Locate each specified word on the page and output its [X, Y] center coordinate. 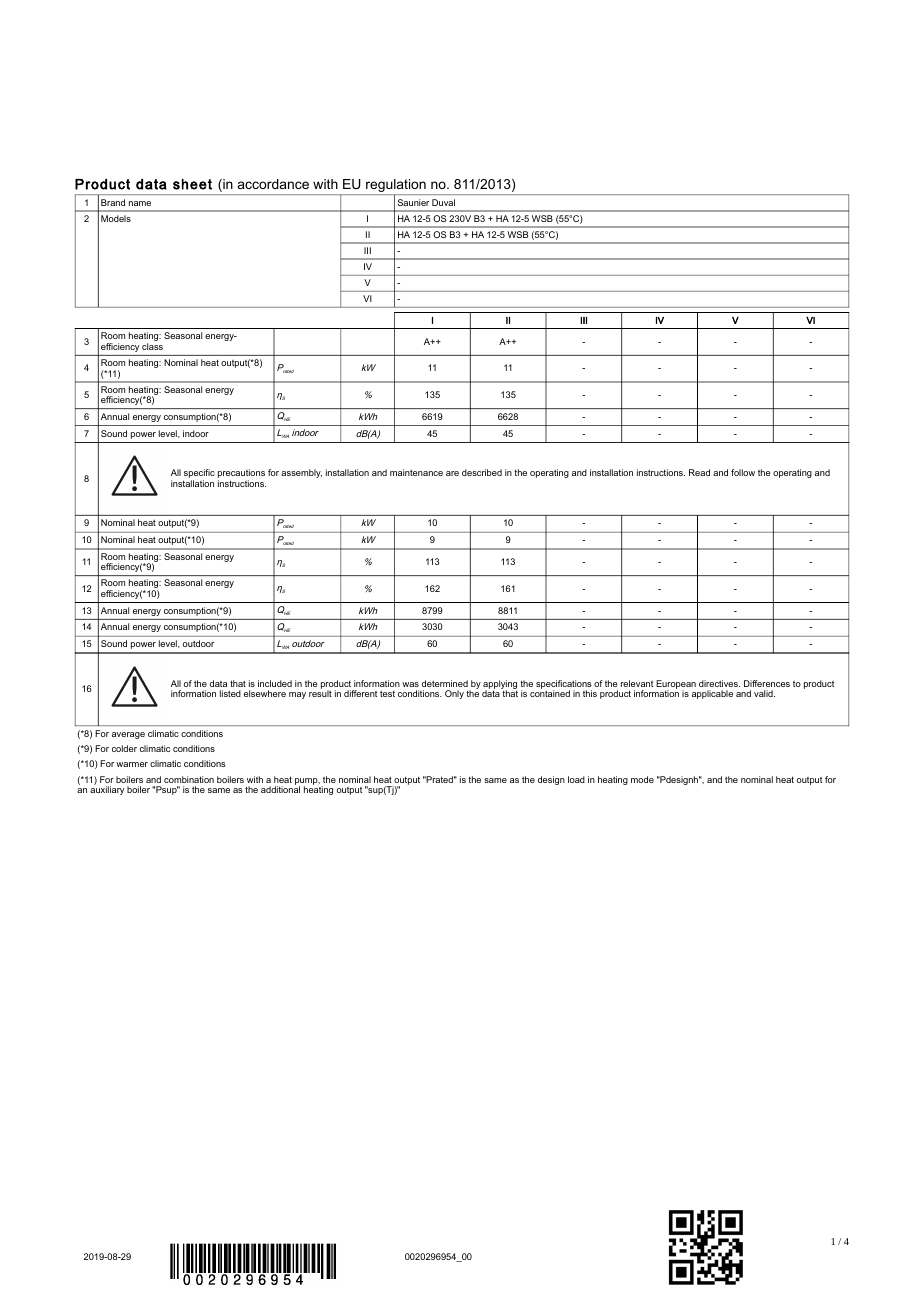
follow [743, 472]
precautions [241, 475]
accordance [273, 184]
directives [719, 683]
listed [230, 693]
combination [189, 779]
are [452, 473]
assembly [301, 473]
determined [445, 683]
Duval [443, 202]
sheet [192, 184]
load [576, 779]
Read [699, 472]
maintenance [416, 472]
